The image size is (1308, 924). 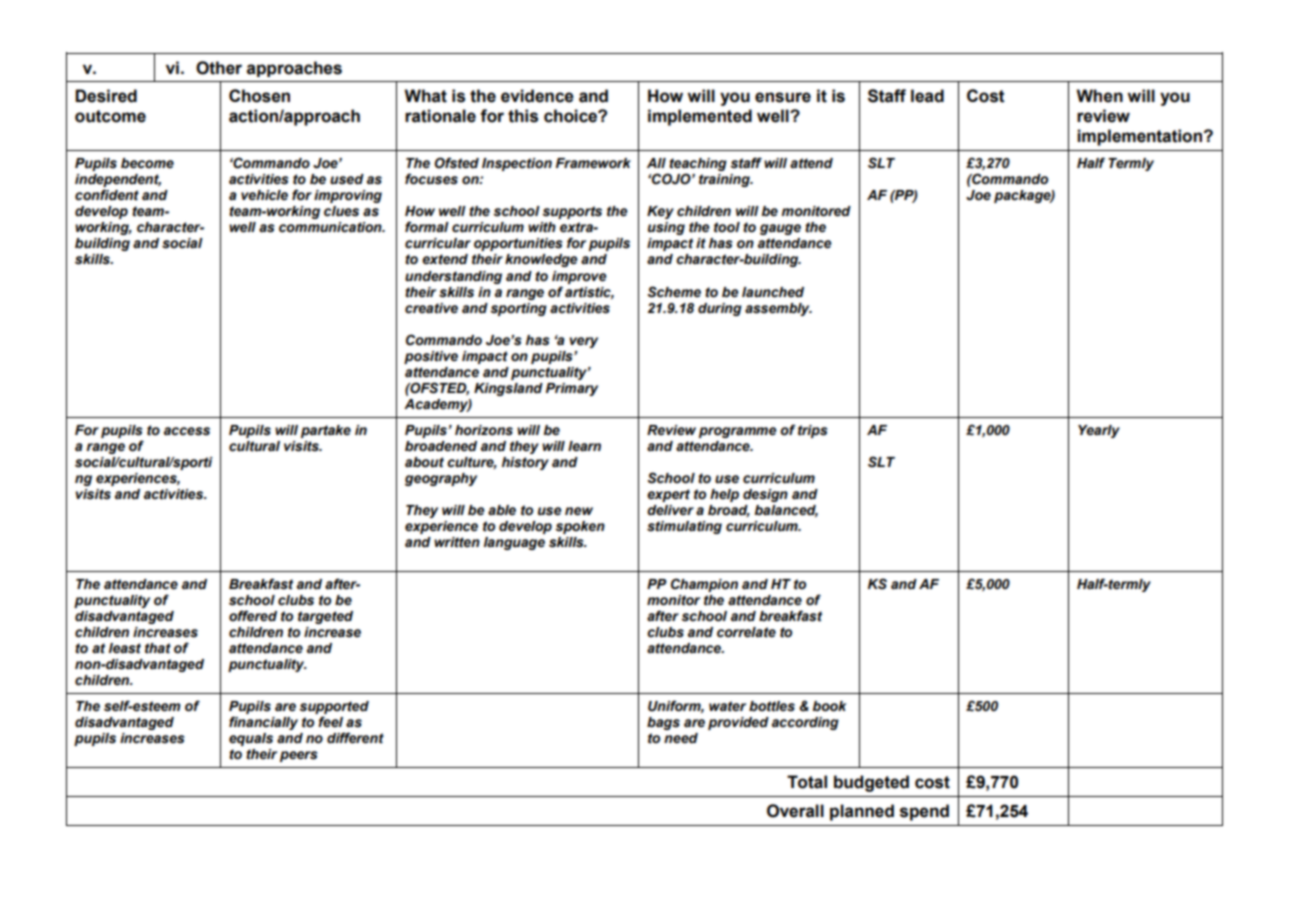 What do you see at coordinates (1099, 431) in the document?
I see `Yearly` at bounding box center [1099, 431].
